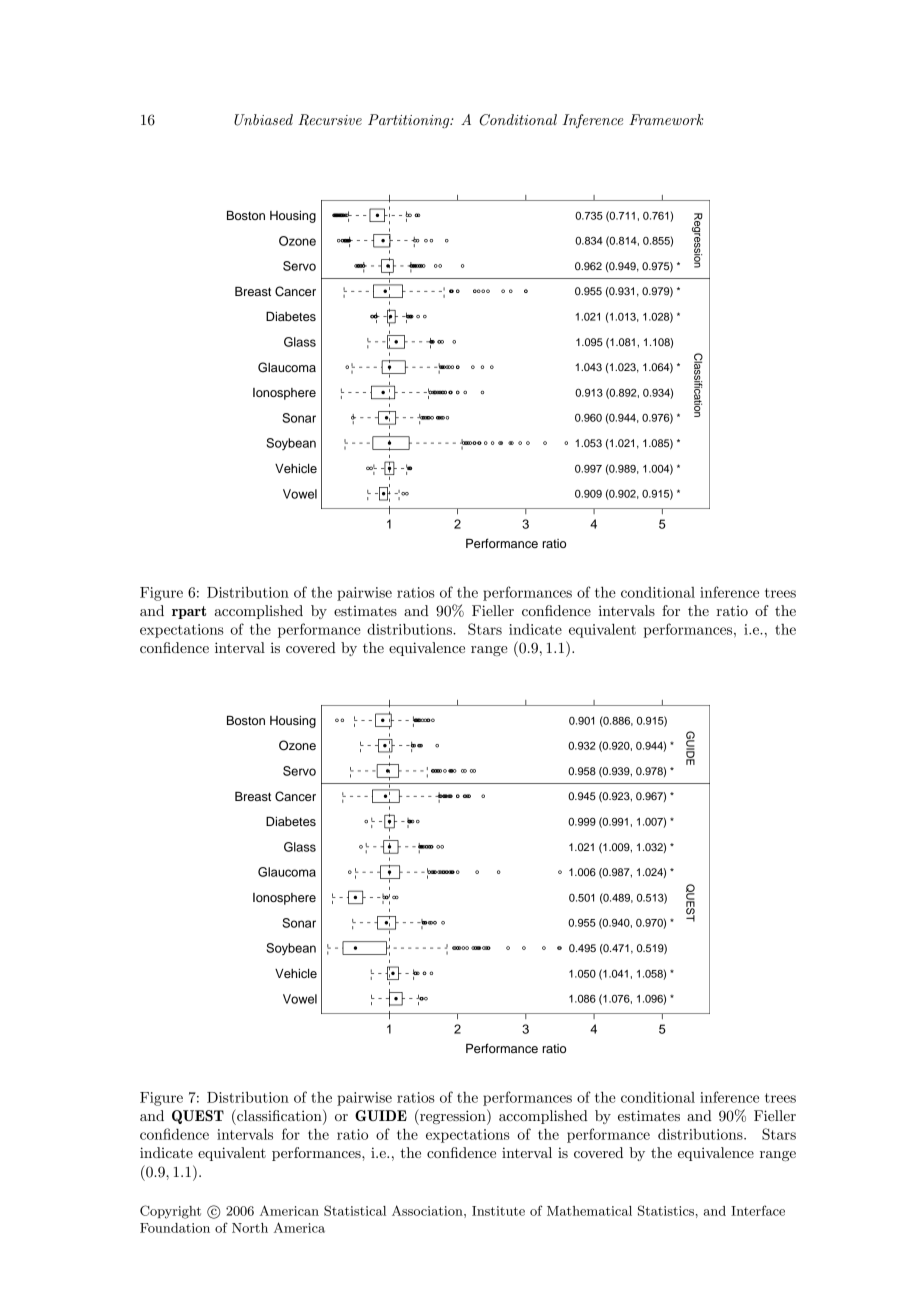 The image size is (924, 1308). I want to click on Mathematical, so click(589, 1211).
